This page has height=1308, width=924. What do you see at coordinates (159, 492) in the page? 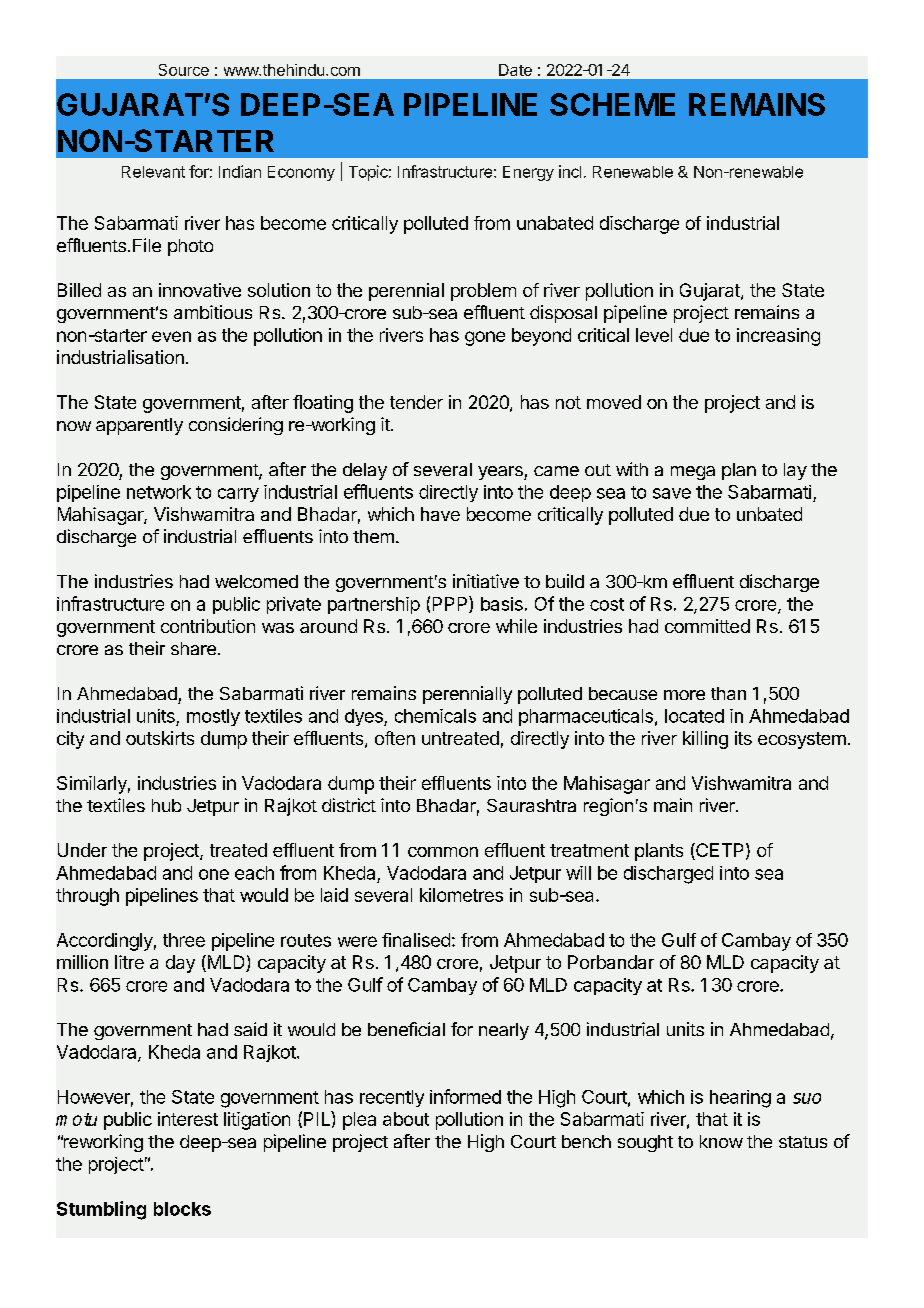
I see `network` at bounding box center [159, 492].
